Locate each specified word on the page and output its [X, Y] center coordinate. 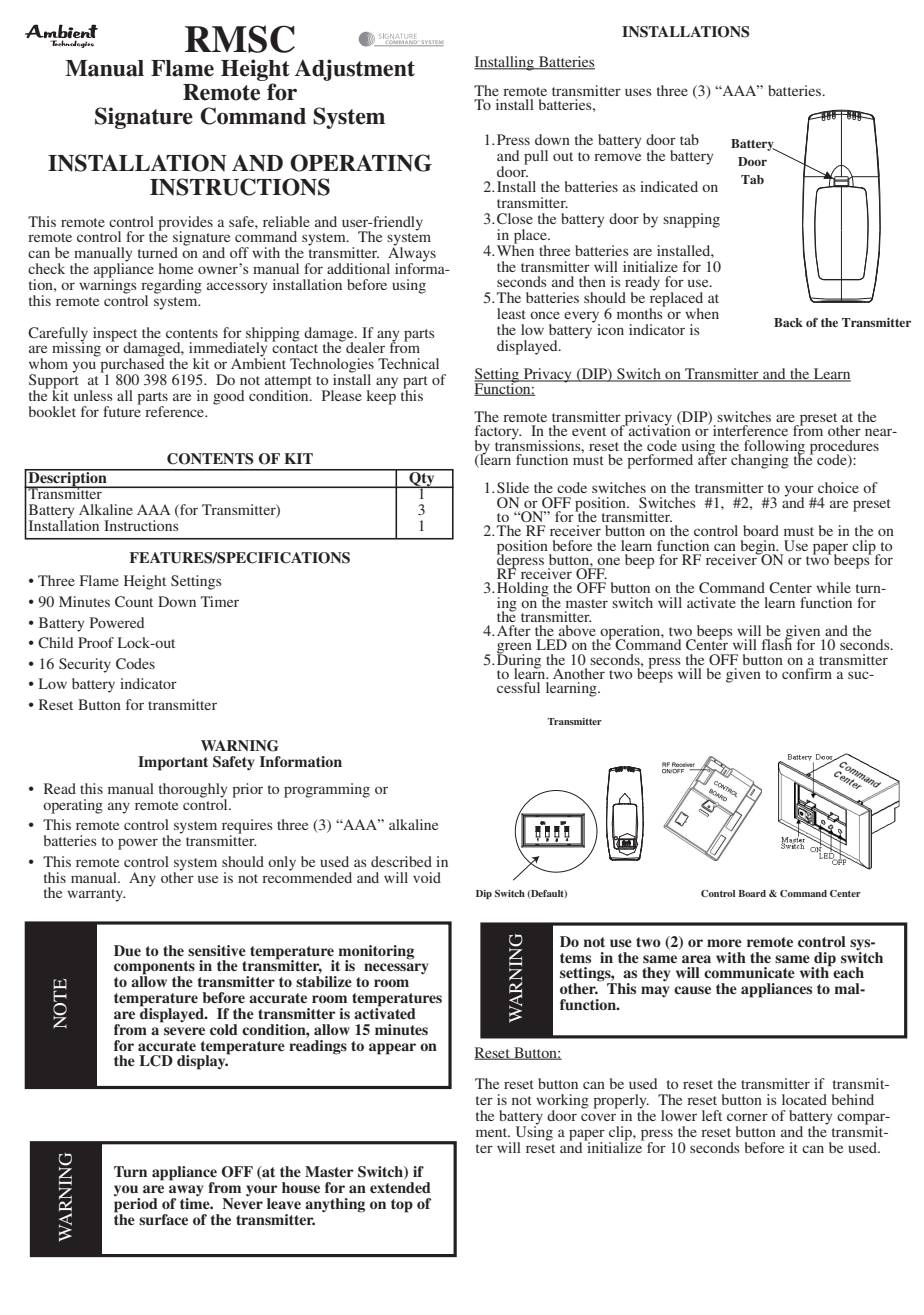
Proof [96, 642]
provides [185, 224]
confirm [807, 673]
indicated [669, 186]
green [514, 649]
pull [536, 157]
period [136, 1205]
